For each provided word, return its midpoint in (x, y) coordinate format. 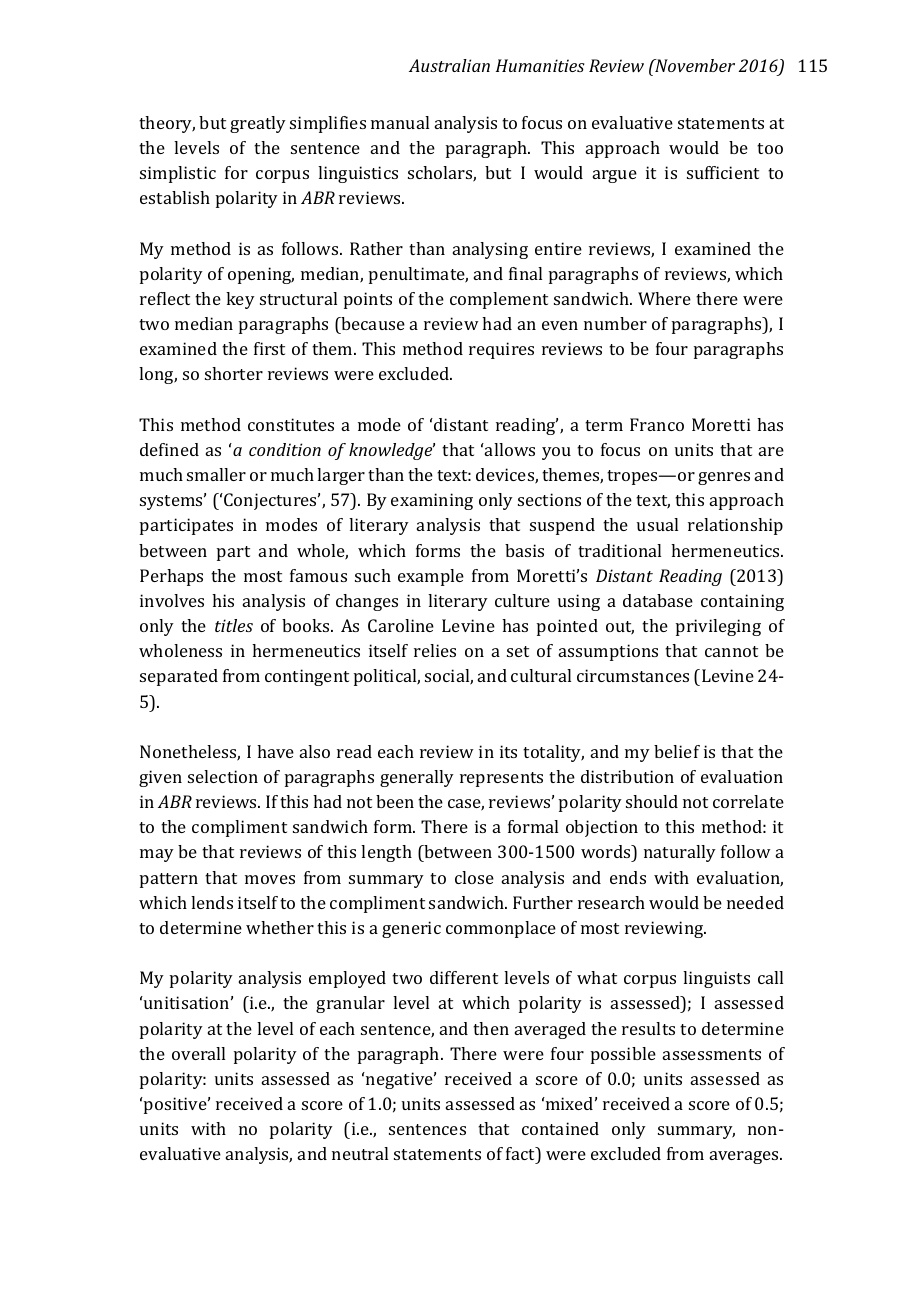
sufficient (723, 172)
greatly (258, 124)
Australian (449, 65)
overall (198, 1053)
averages (745, 1157)
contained (560, 1128)
